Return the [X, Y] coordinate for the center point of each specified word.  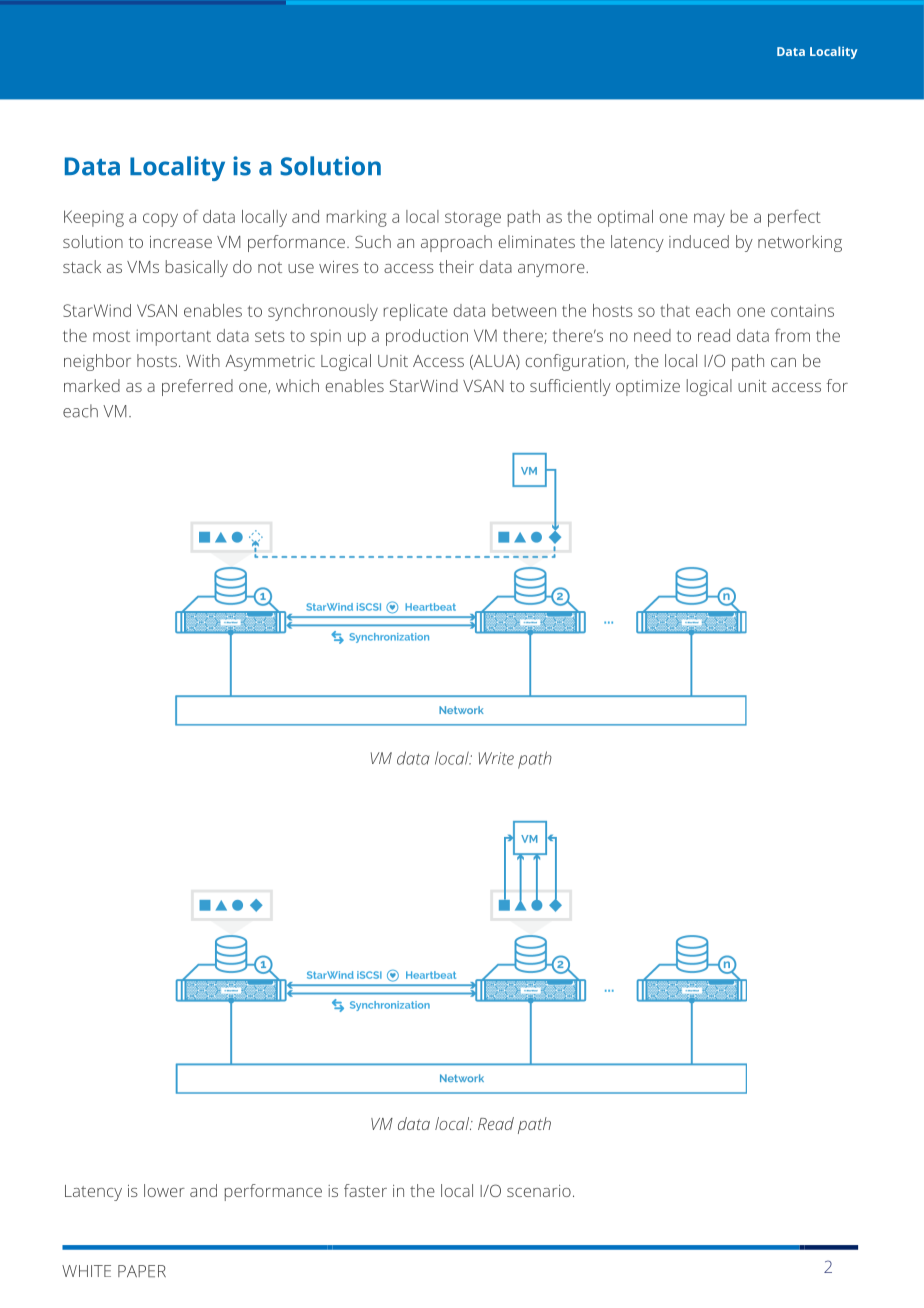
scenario [539, 1191]
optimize [648, 388]
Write [496, 758]
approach [456, 243]
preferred [197, 387]
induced [699, 241]
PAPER [142, 1271]
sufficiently [570, 387]
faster [365, 1190]
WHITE [86, 1271]
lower [164, 1190]
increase [181, 242]
